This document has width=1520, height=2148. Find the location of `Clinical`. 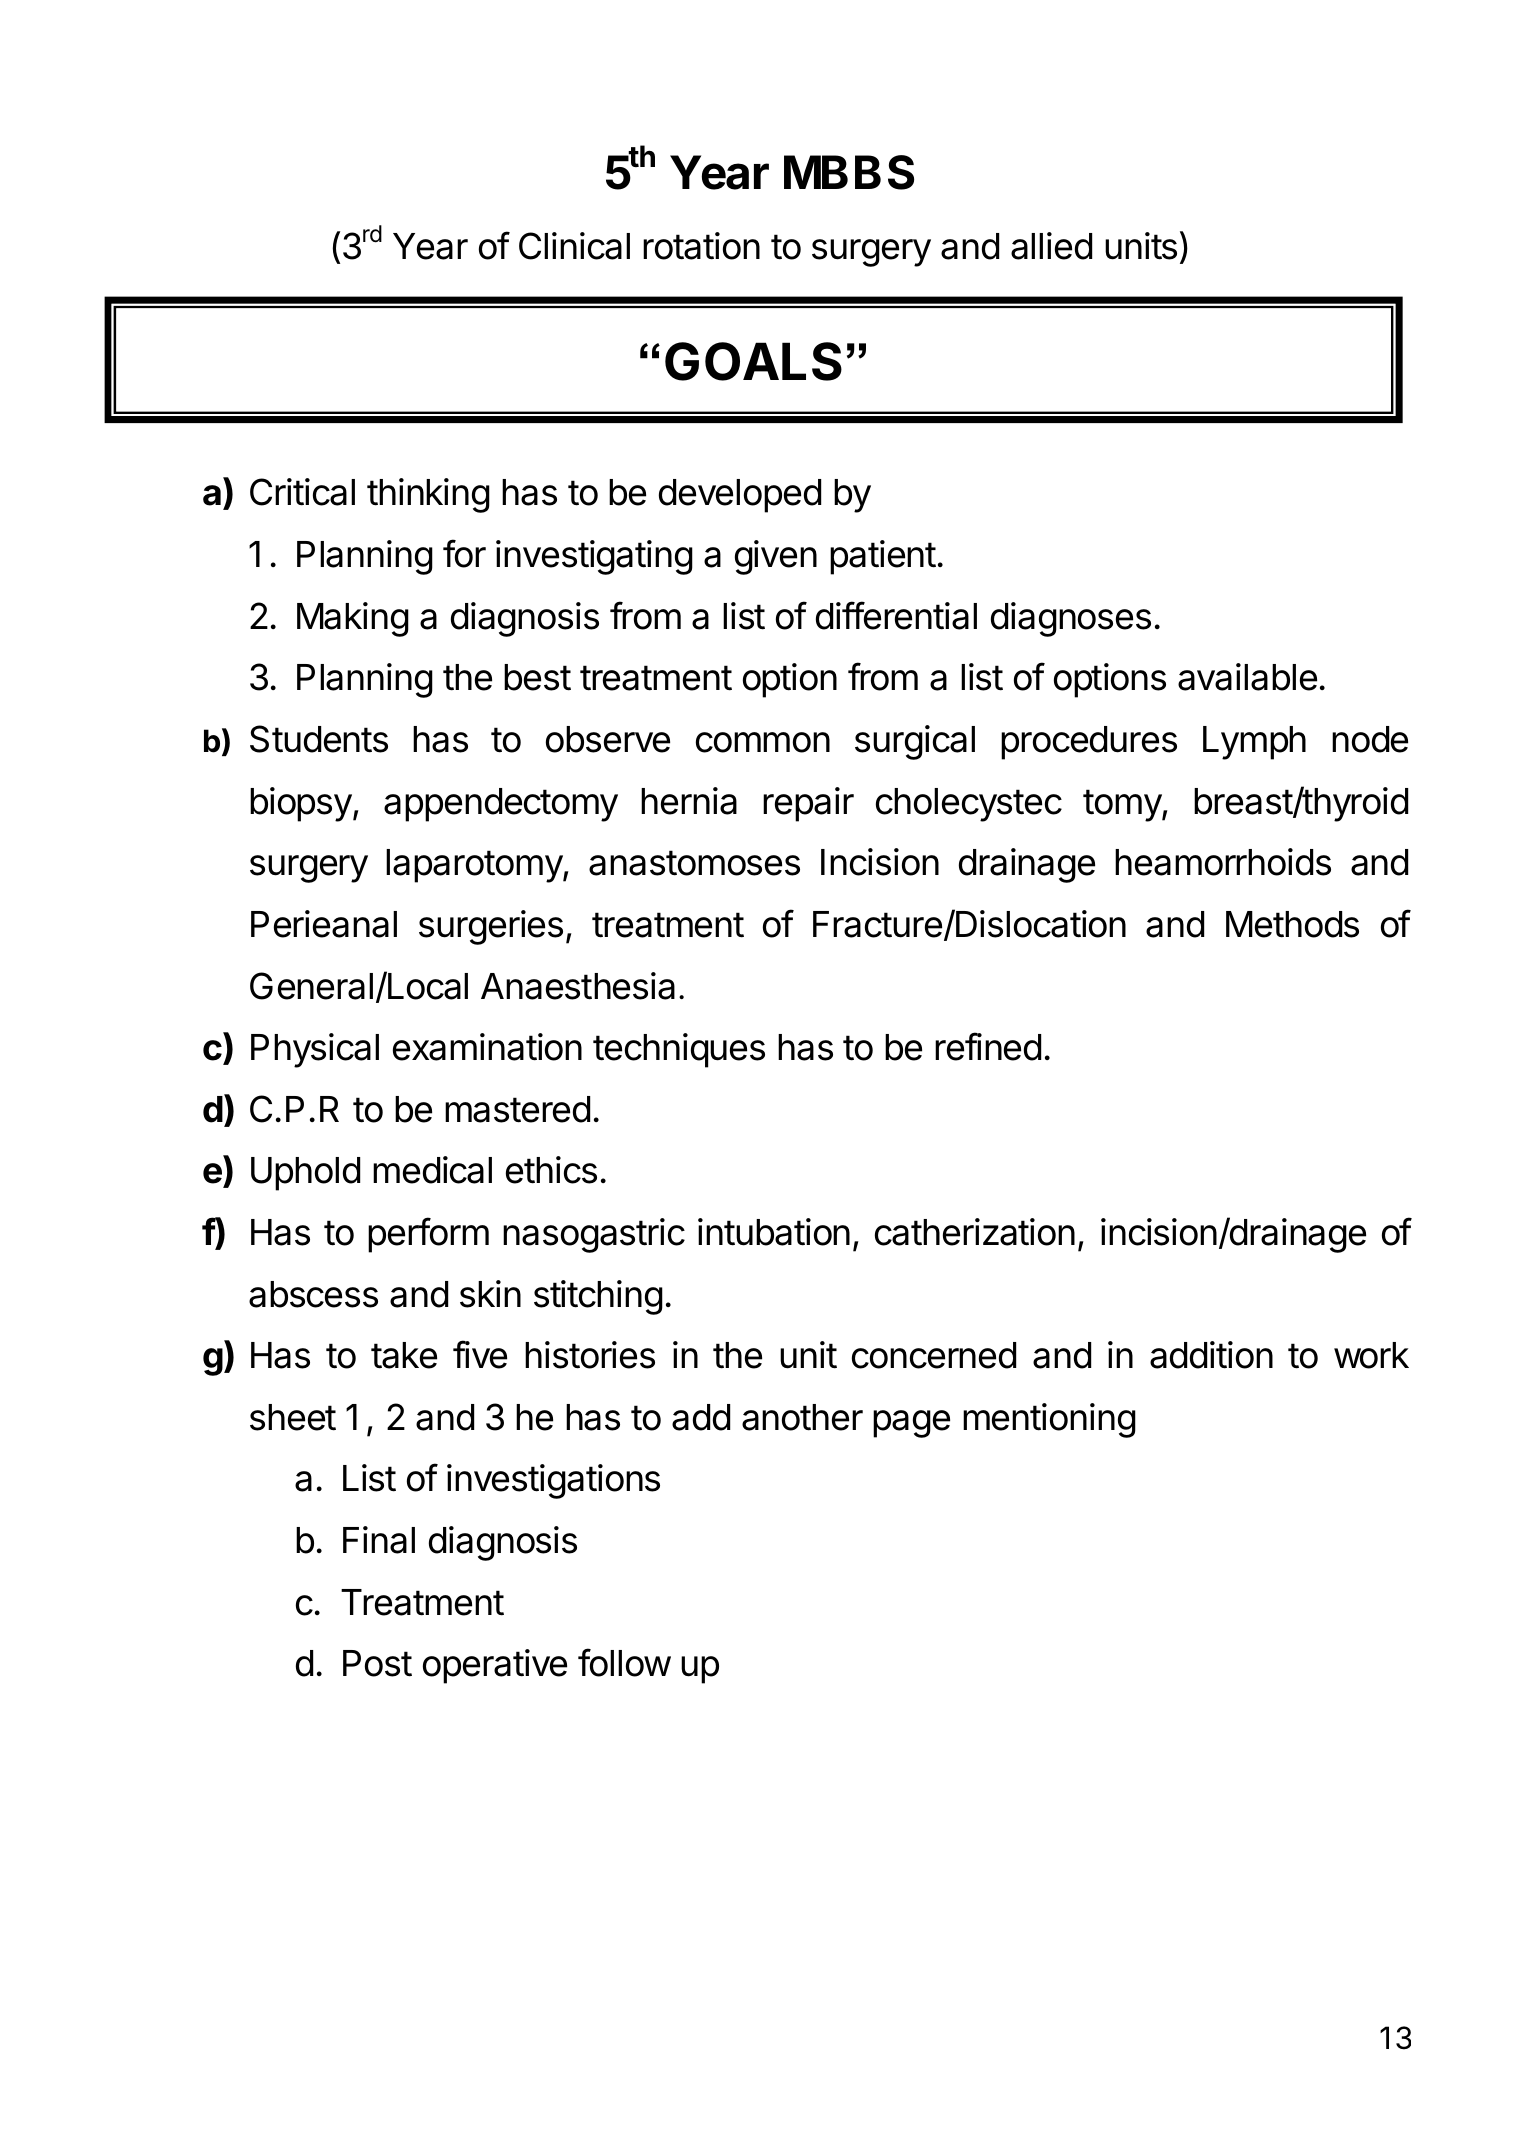

Clinical is located at coordinates (574, 246).
